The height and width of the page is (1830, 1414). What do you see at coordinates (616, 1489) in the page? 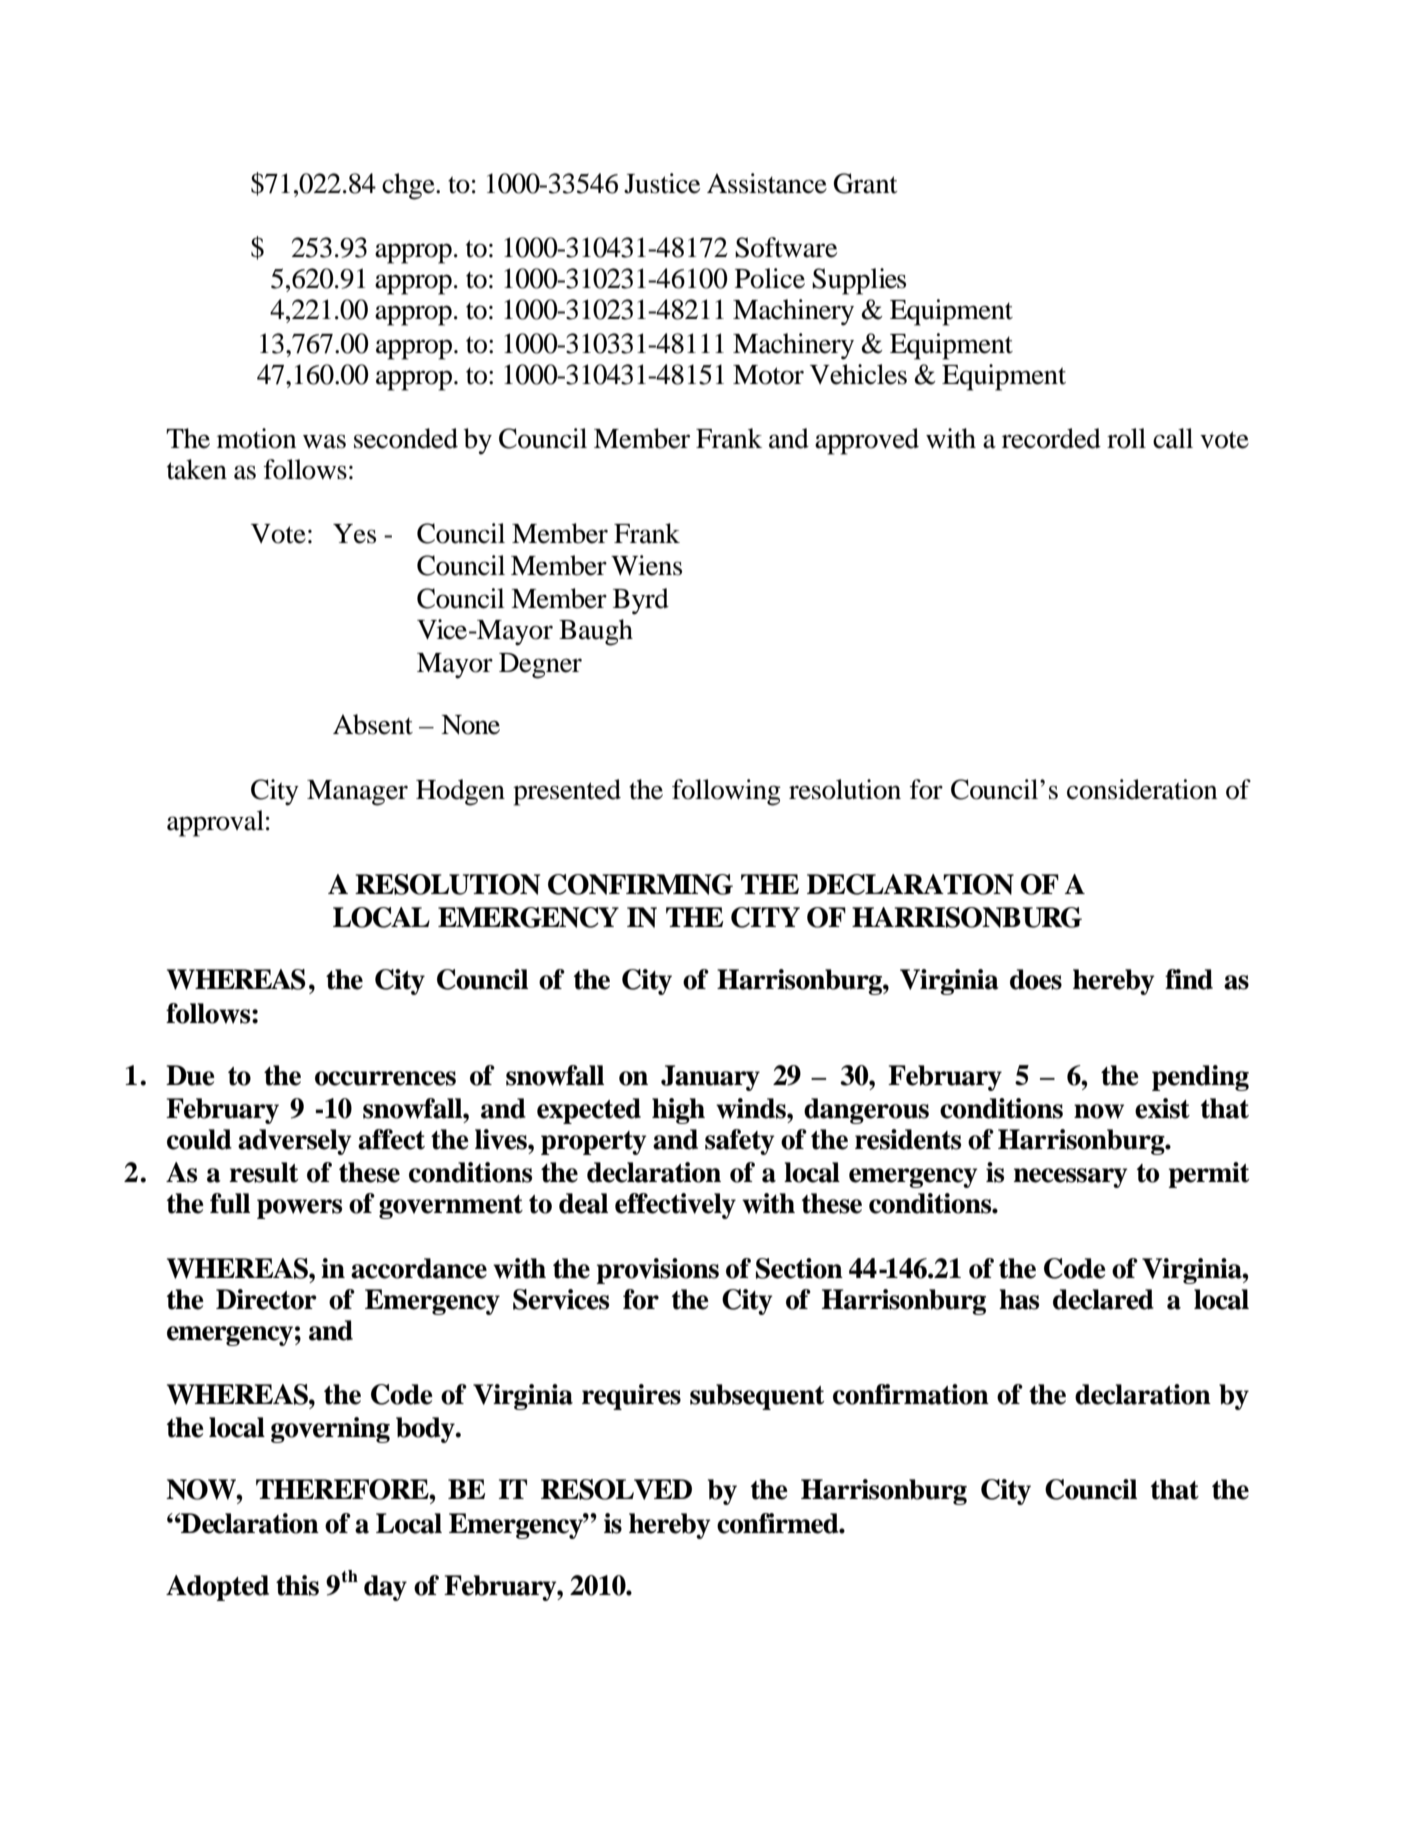
I see `RESOLVED` at bounding box center [616, 1489].
